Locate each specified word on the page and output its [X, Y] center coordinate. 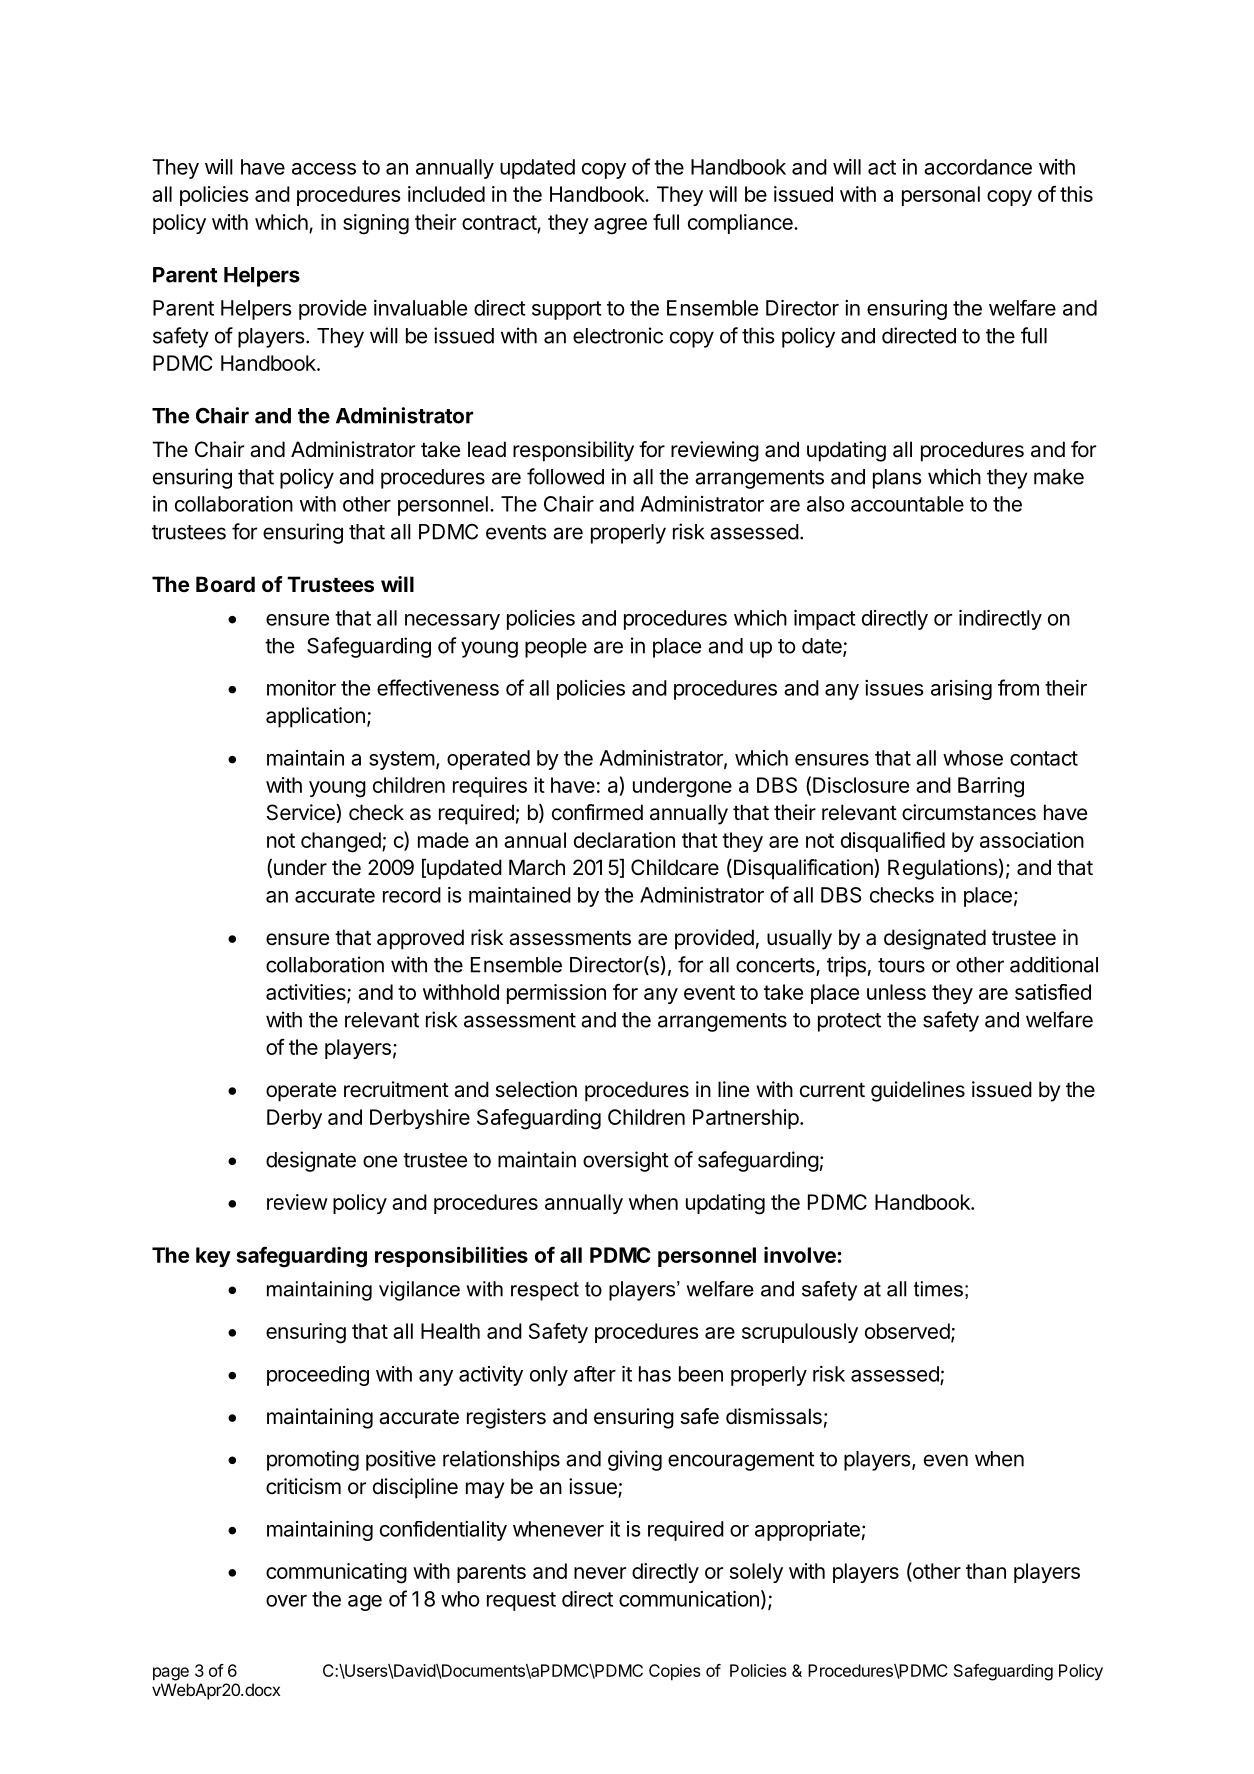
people [556, 648]
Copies [675, 1672]
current [832, 1090]
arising [961, 690]
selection [536, 1089]
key [213, 1257]
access [324, 169]
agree [620, 226]
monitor [301, 688]
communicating [336, 1573]
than [986, 1571]
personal [941, 196]
